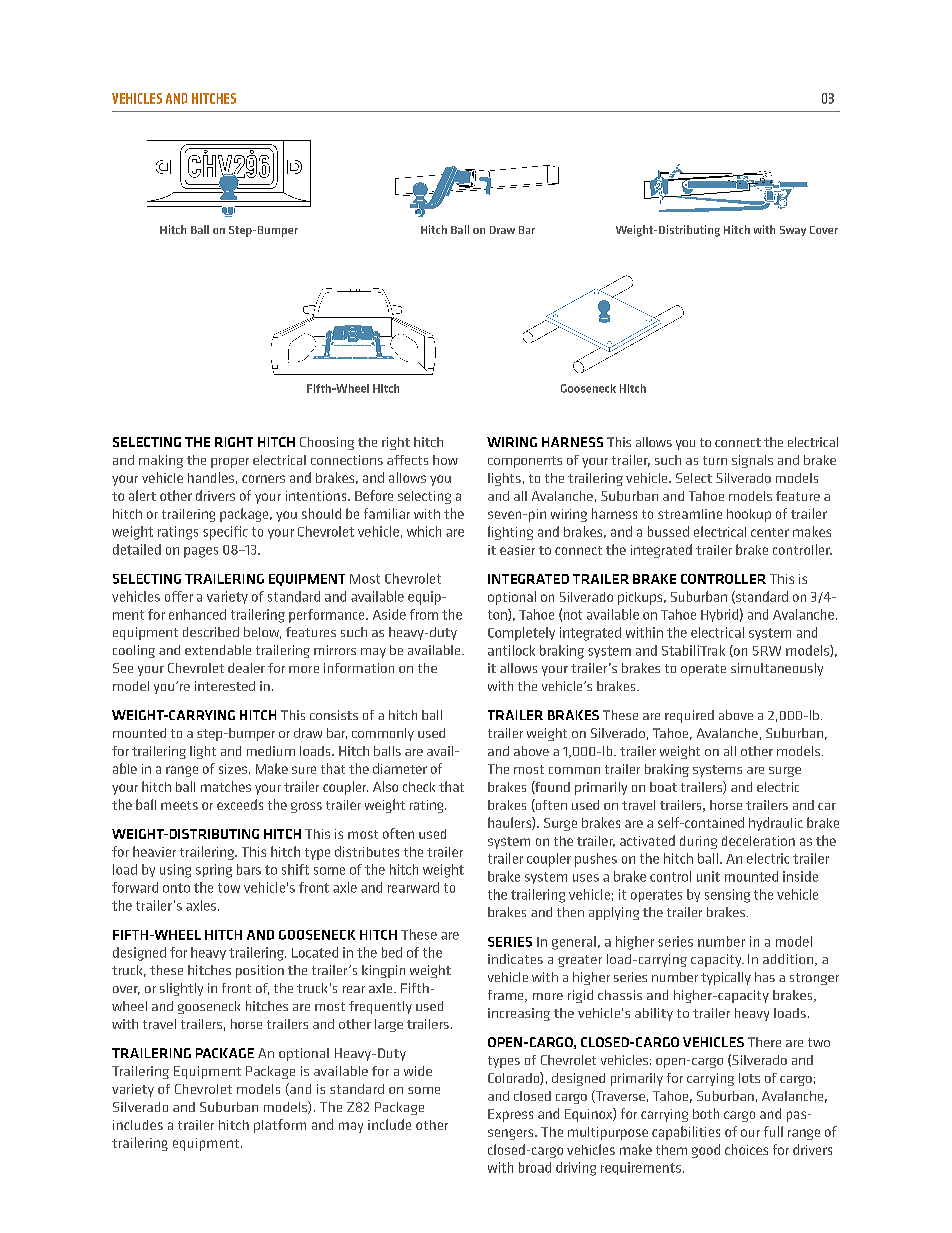 This screenshot has width=952, height=1233. Describe the element at coordinates (445, 460) in the screenshot. I see `how` at that location.
